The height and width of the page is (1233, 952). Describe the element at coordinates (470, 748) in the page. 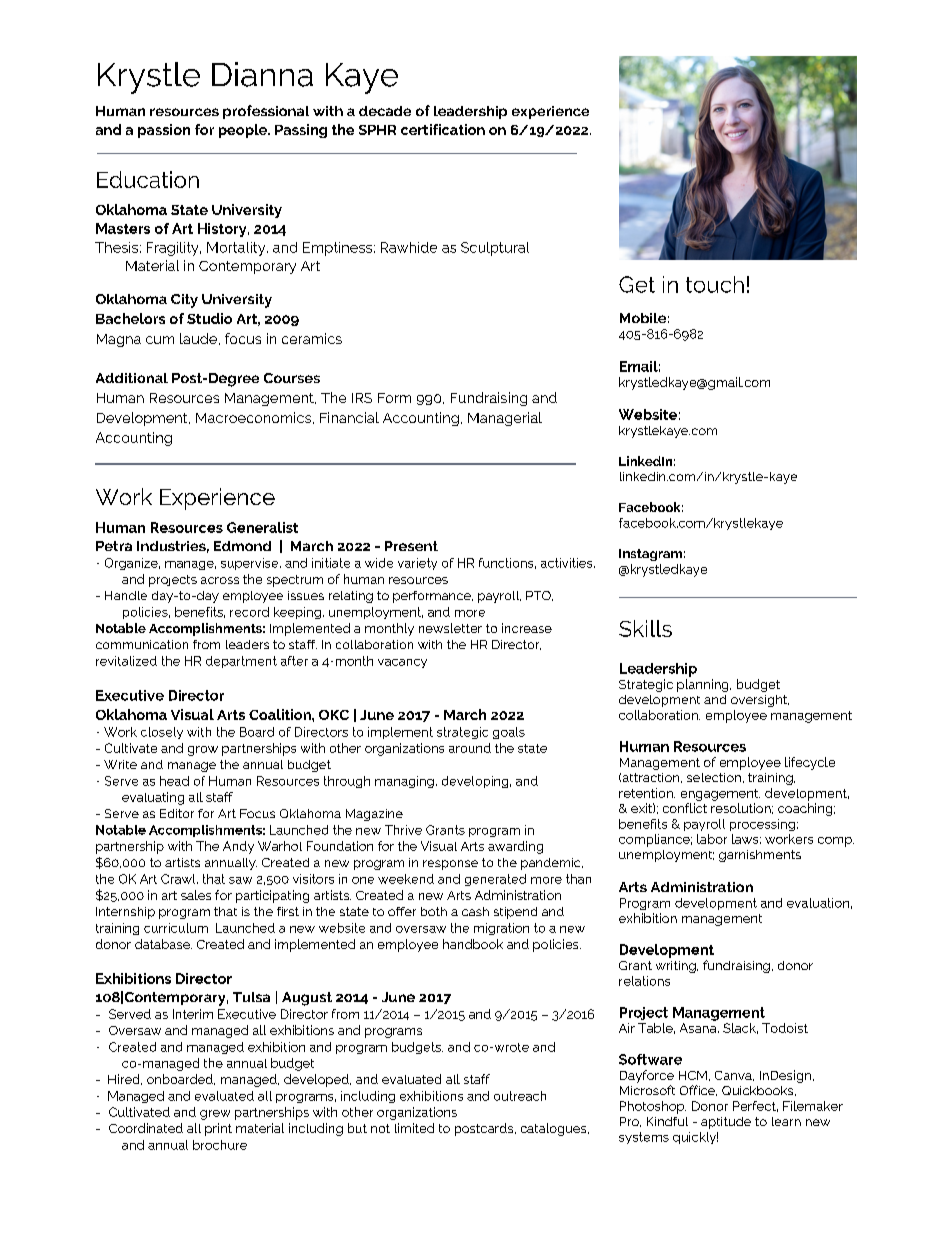

I see `around` at that location.
